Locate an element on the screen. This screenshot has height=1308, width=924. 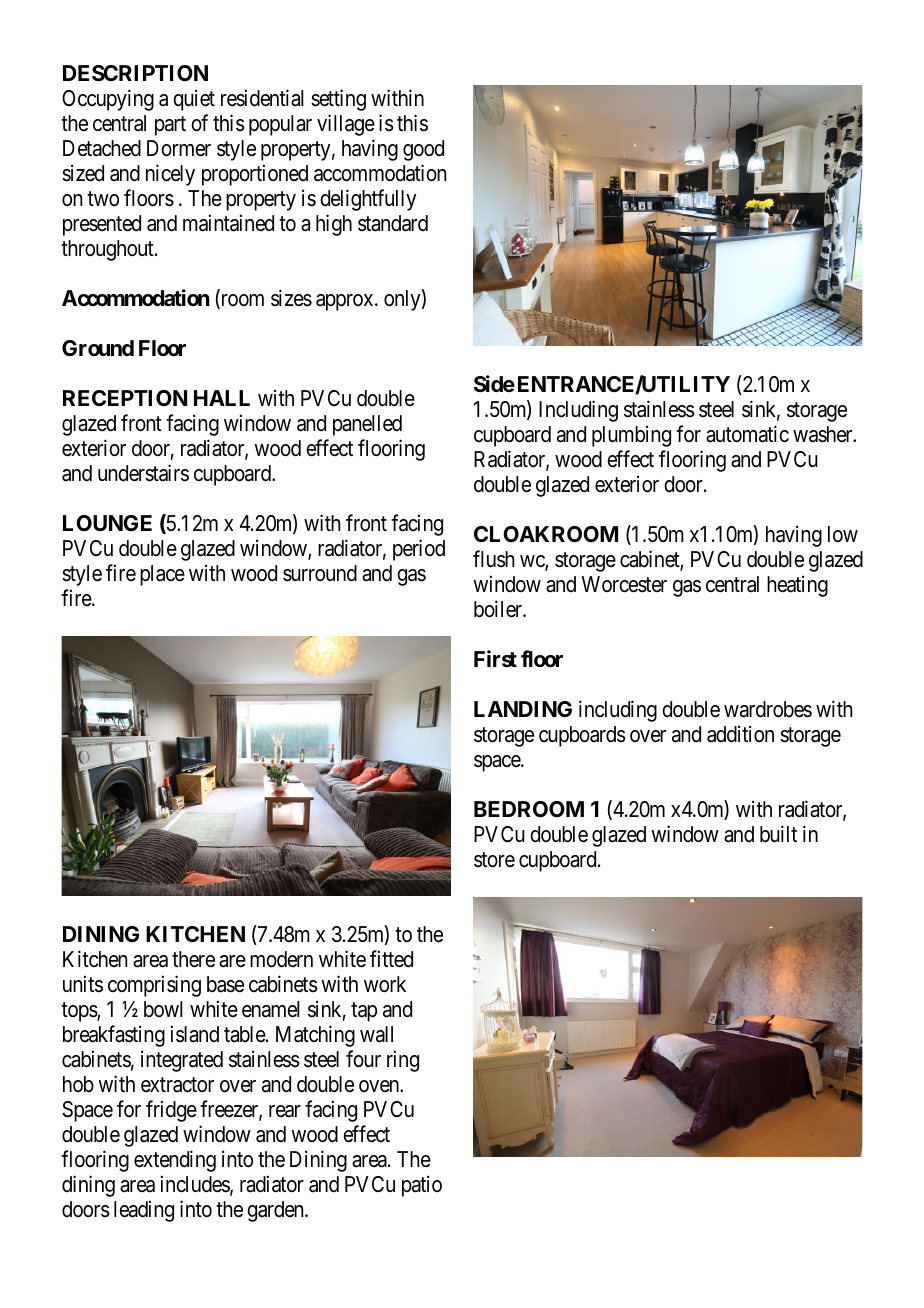
First is located at coordinates (495, 658).
